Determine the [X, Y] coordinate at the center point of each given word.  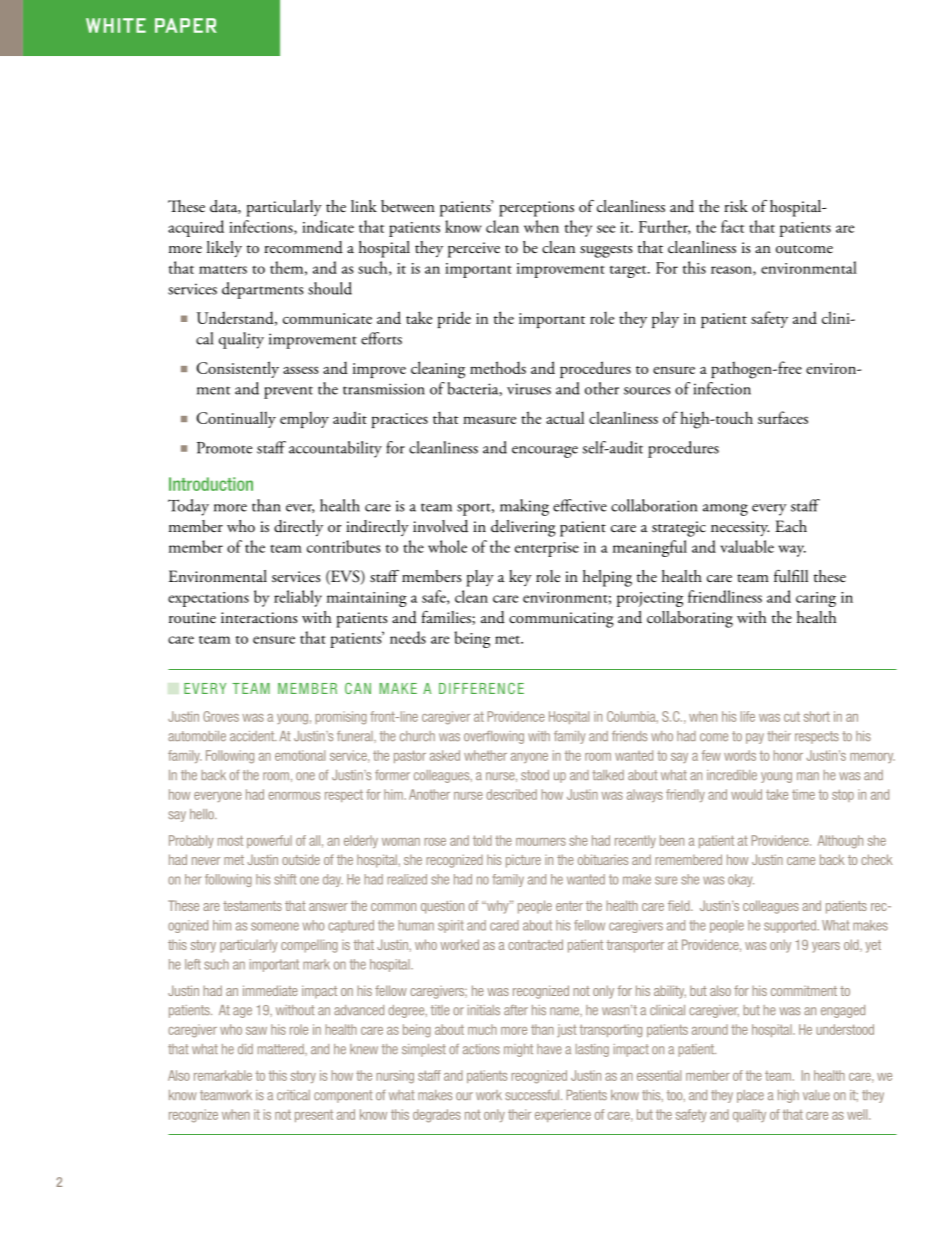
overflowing [494, 737]
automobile [197, 736]
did [245, 1049]
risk [736, 206]
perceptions [536, 209]
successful [533, 1095]
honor [788, 755]
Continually [236, 419]
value [816, 1095]
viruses [529, 389]
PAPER [186, 25]
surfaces [783, 417]
